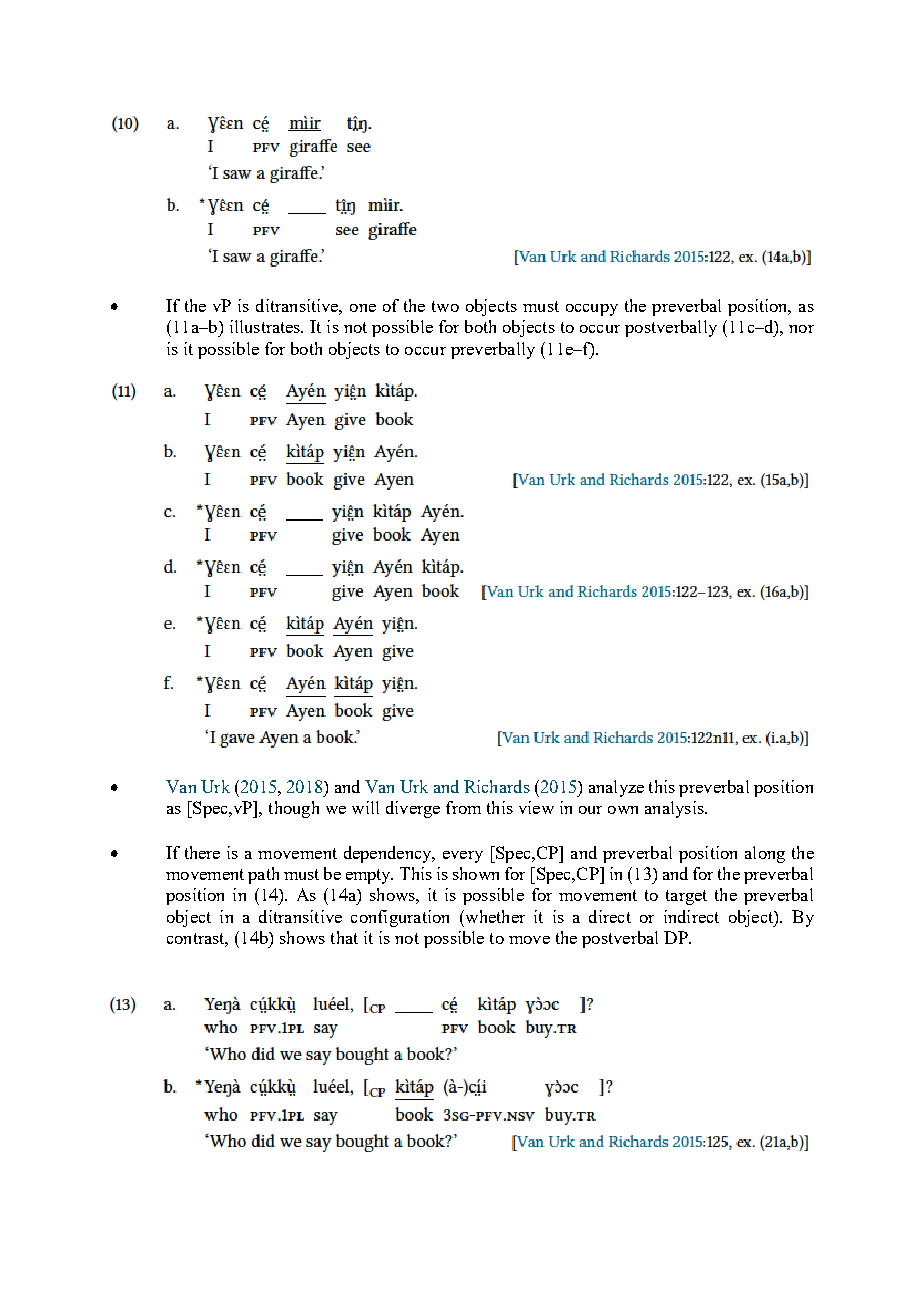 Image resolution: width=924 pixels, height=1308 pixels. What do you see at coordinates (363, 308) in the document?
I see `one` at bounding box center [363, 308].
